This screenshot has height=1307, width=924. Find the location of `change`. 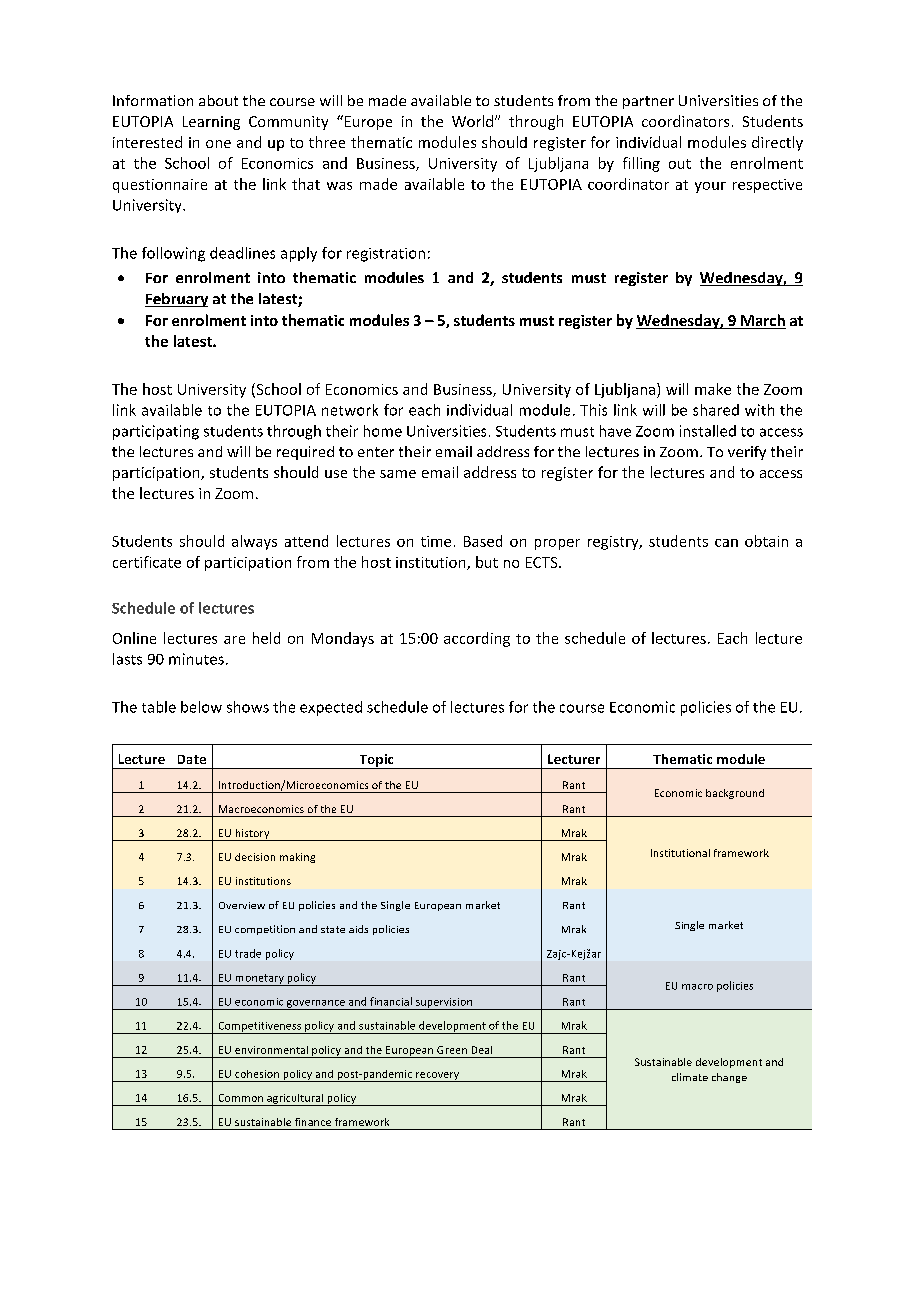

change is located at coordinates (729, 1078).
